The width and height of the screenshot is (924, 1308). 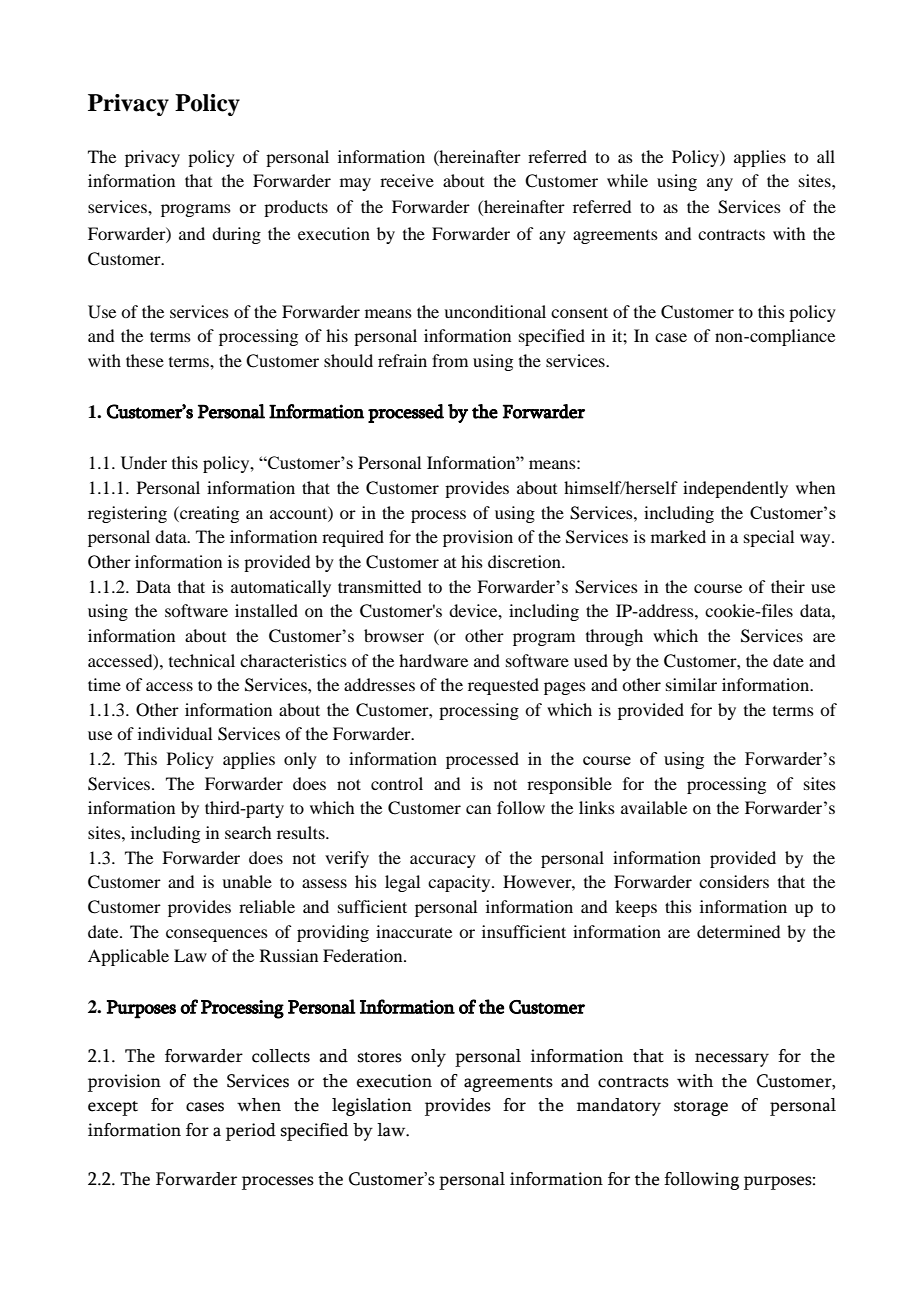 I want to click on similar, so click(x=691, y=684).
